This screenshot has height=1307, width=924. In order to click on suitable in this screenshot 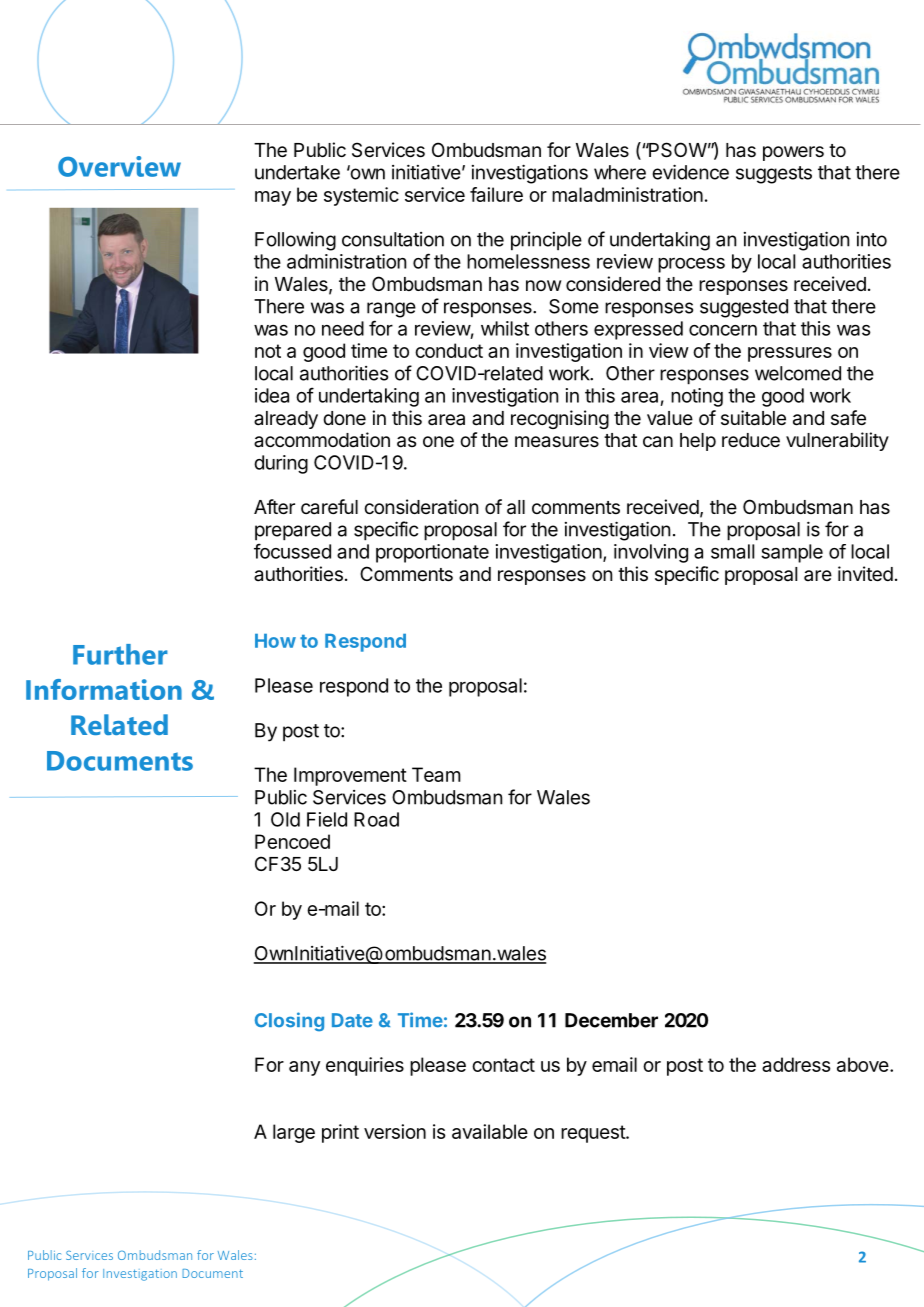, I will do `click(753, 418)`.
